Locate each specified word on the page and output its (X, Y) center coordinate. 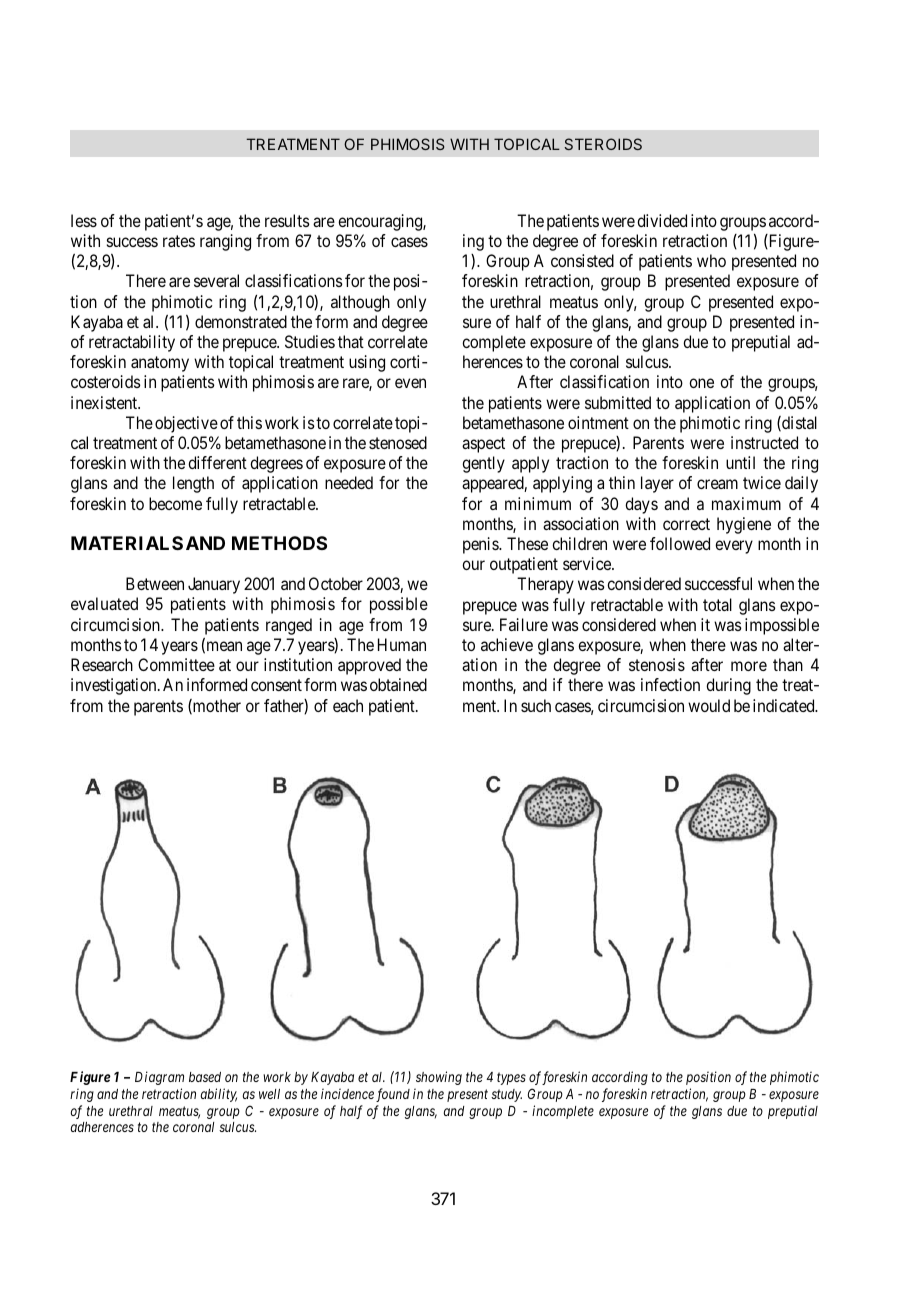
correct (686, 524)
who (711, 260)
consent (276, 685)
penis (481, 545)
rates (179, 241)
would (709, 705)
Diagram (159, 1078)
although (360, 303)
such (536, 705)
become (175, 503)
